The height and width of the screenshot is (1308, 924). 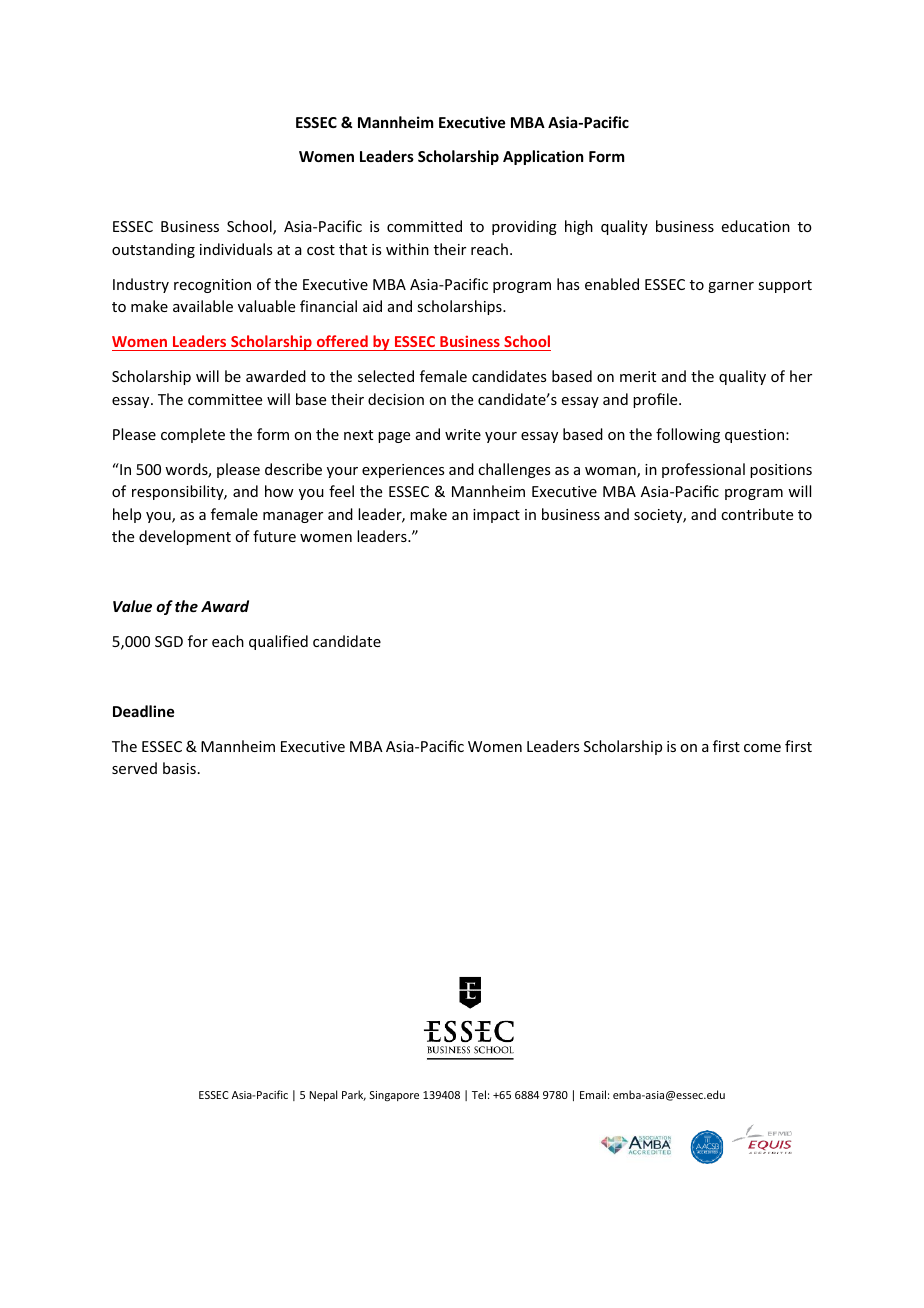 What do you see at coordinates (394, 1096) in the screenshot?
I see `Singapore` at bounding box center [394, 1096].
